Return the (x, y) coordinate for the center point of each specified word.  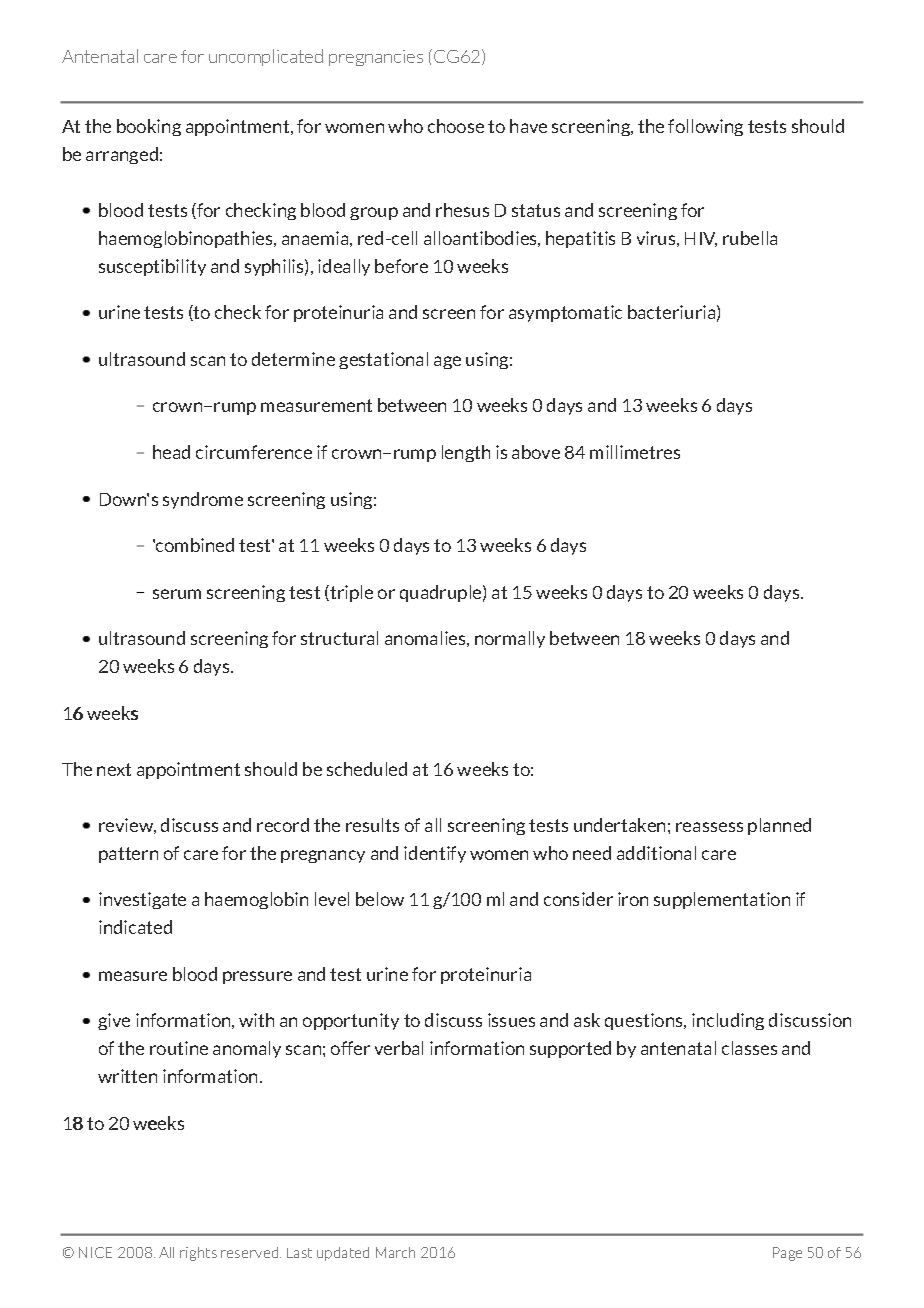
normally (510, 639)
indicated (135, 927)
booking (149, 127)
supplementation (722, 900)
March (395, 1252)
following (705, 127)
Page (787, 1254)
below (380, 899)
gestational (383, 360)
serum (177, 594)
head (171, 452)
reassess (709, 827)
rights (198, 1254)
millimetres (635, 452)
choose (456, 126)
